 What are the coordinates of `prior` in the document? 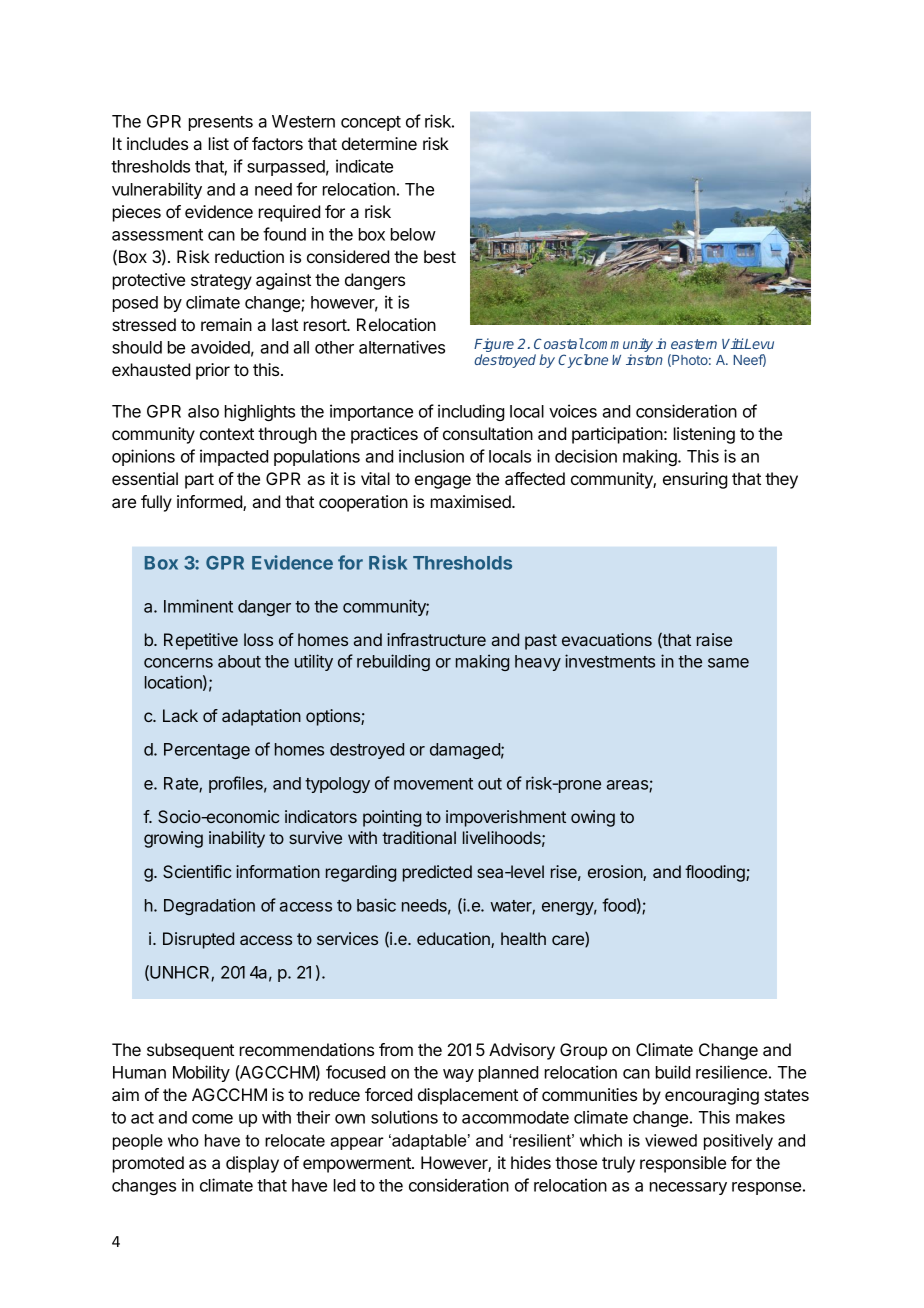 It's located at (213, 371).
